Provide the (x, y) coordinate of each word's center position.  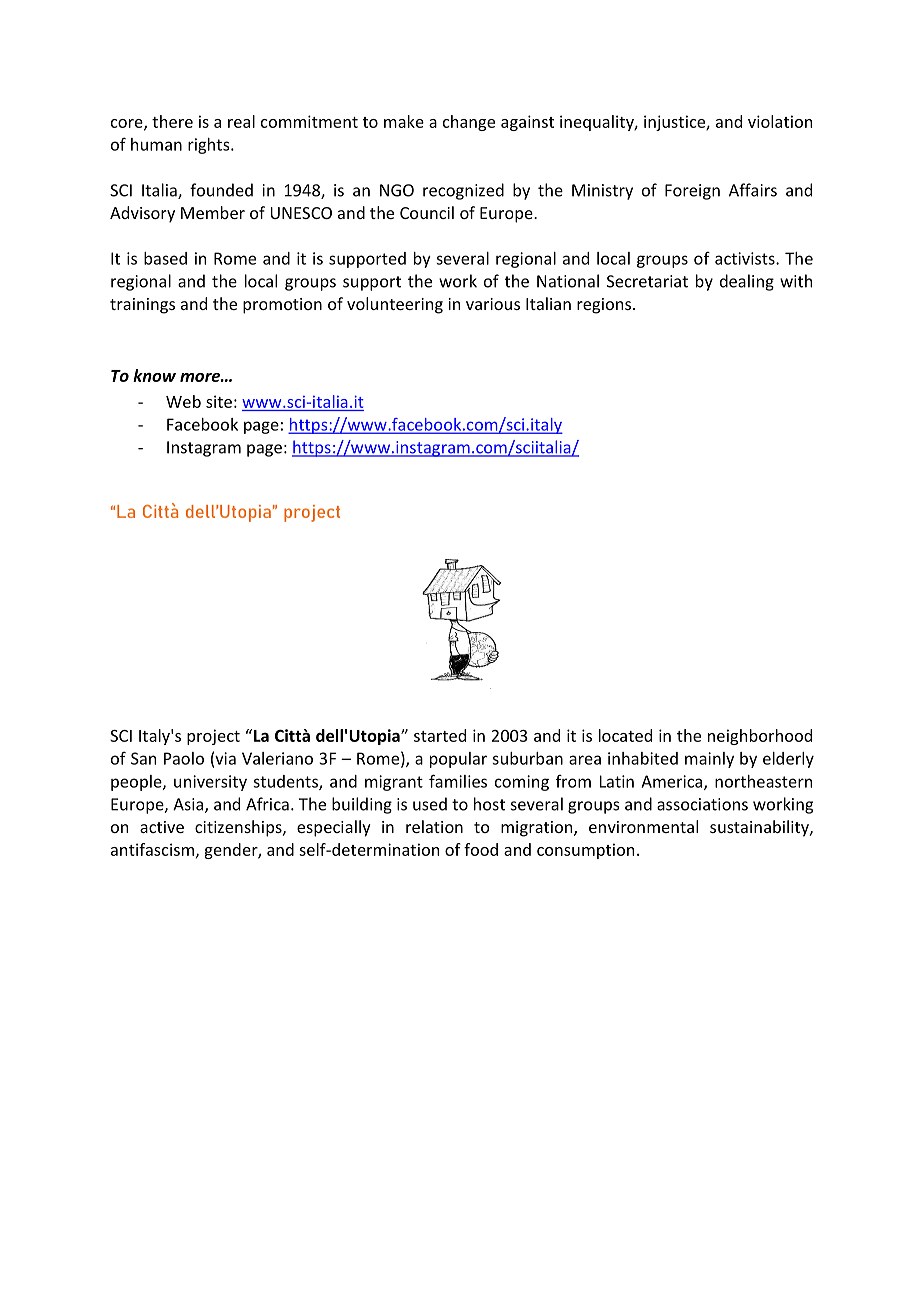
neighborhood (760, 737)
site (219, 401)
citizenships (239, 828)
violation (780, 121)
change (469, 123)
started (440, 735)
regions (605, 306)
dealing (747, 282)
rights (210, 146)
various (493, 304)
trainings (142, 306)
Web (183, 401)
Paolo (184, 758)
